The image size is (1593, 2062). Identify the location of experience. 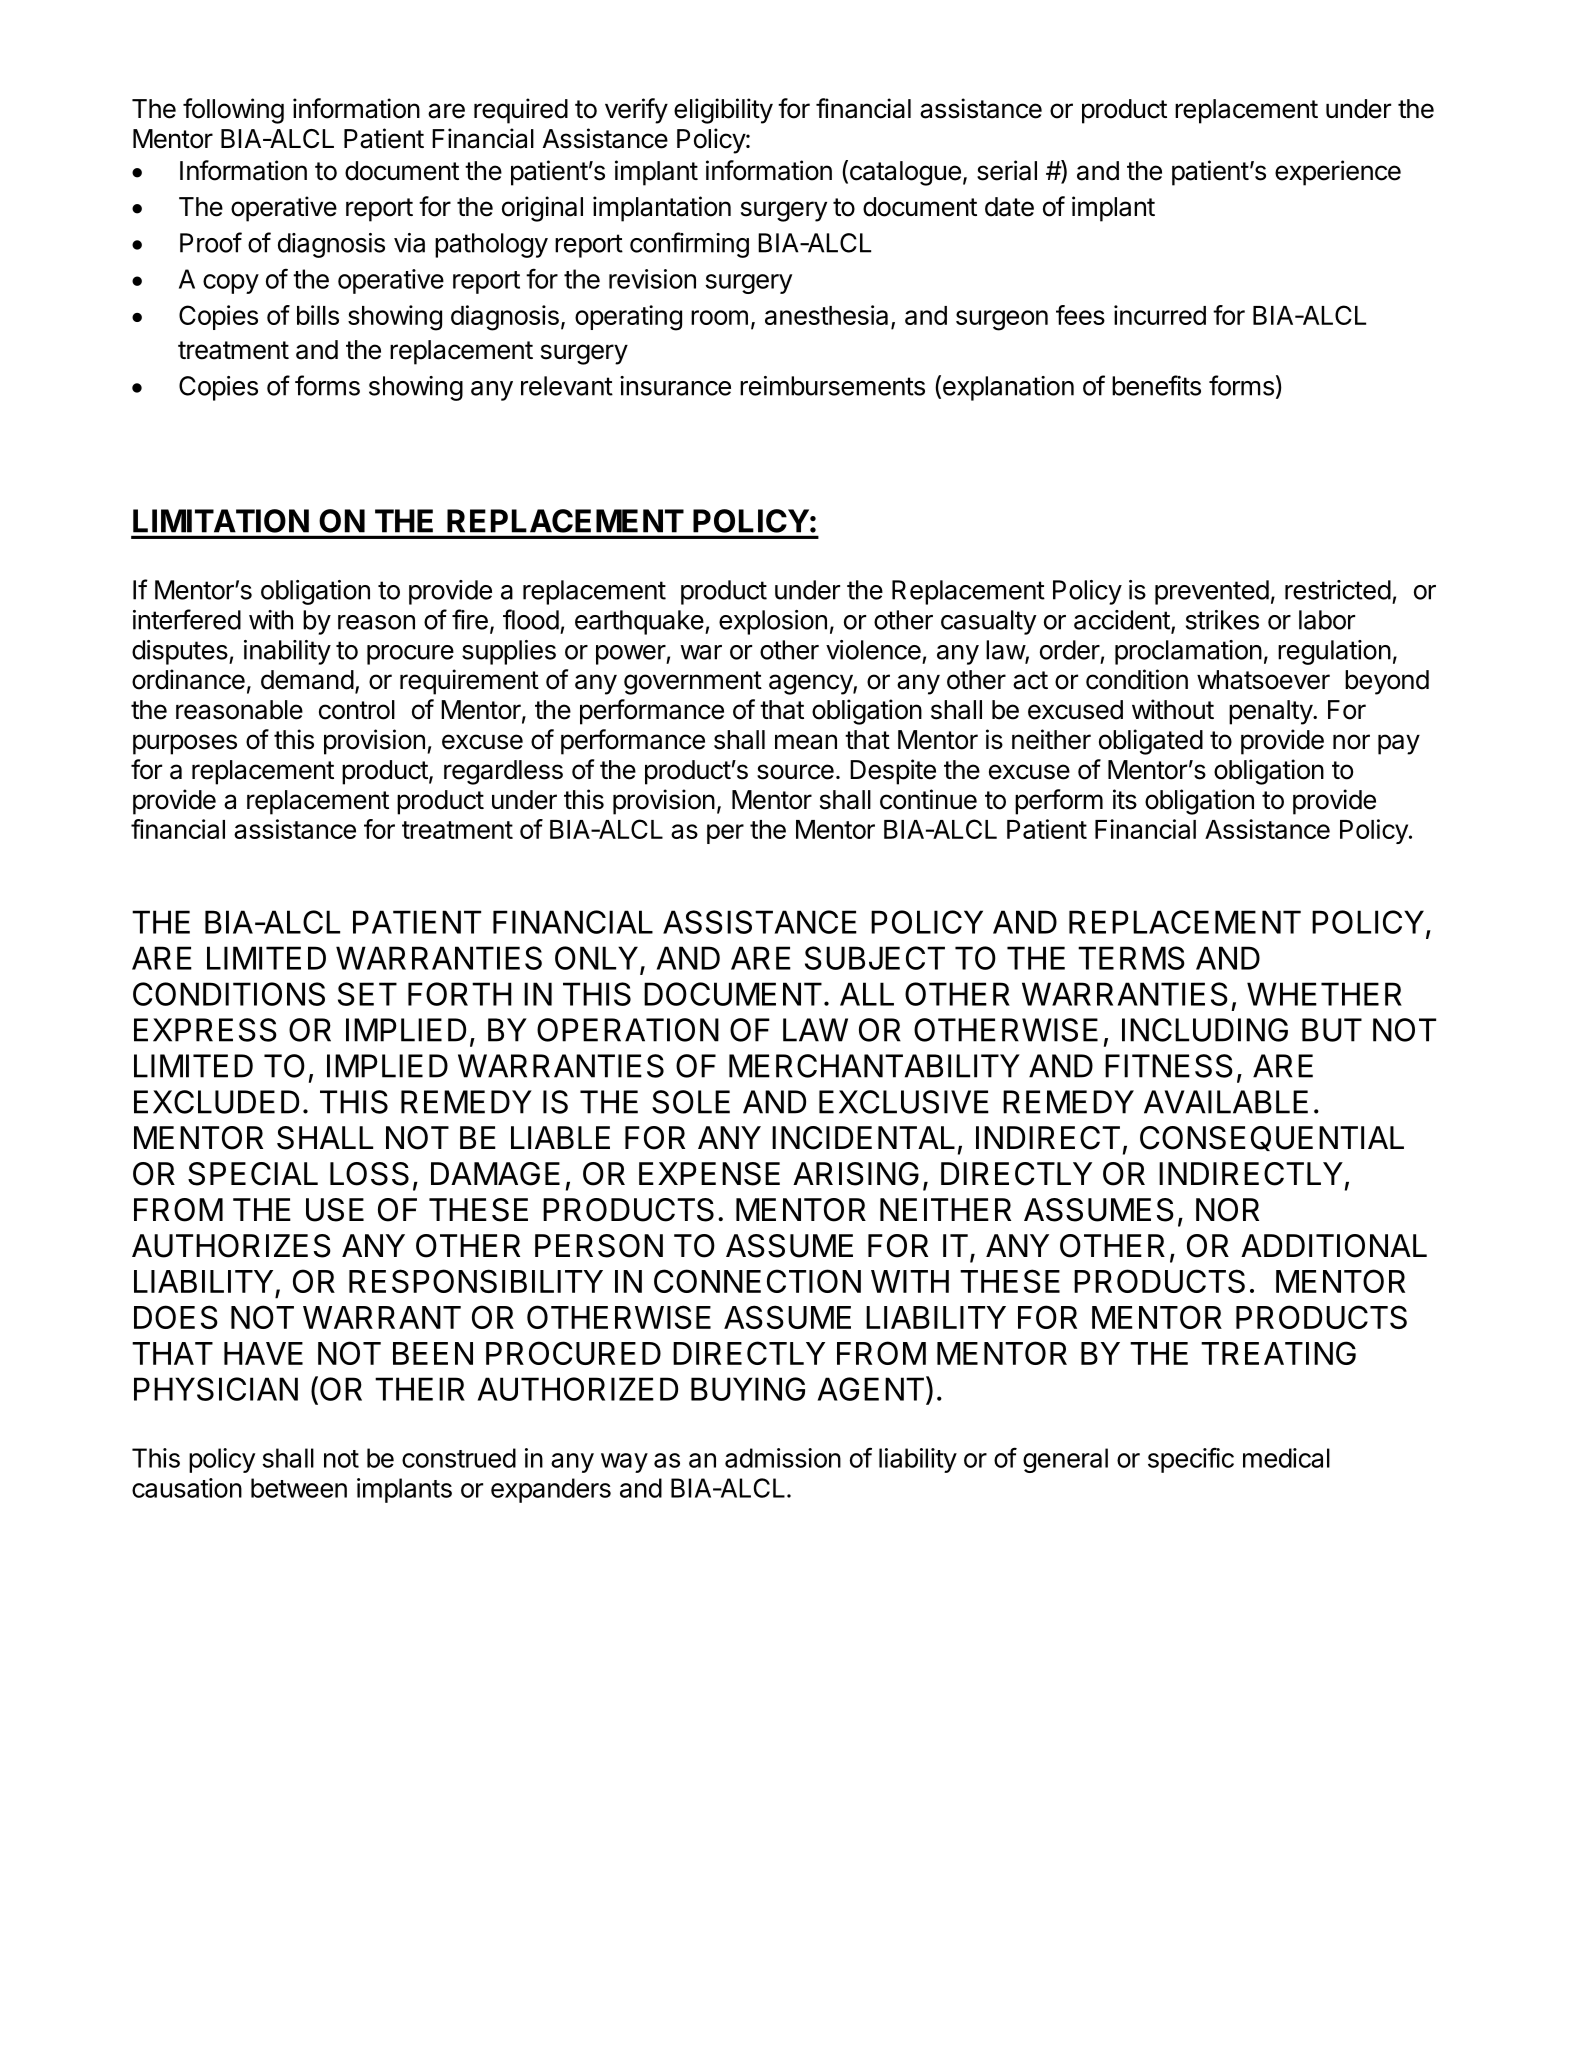
(1338, 173).
